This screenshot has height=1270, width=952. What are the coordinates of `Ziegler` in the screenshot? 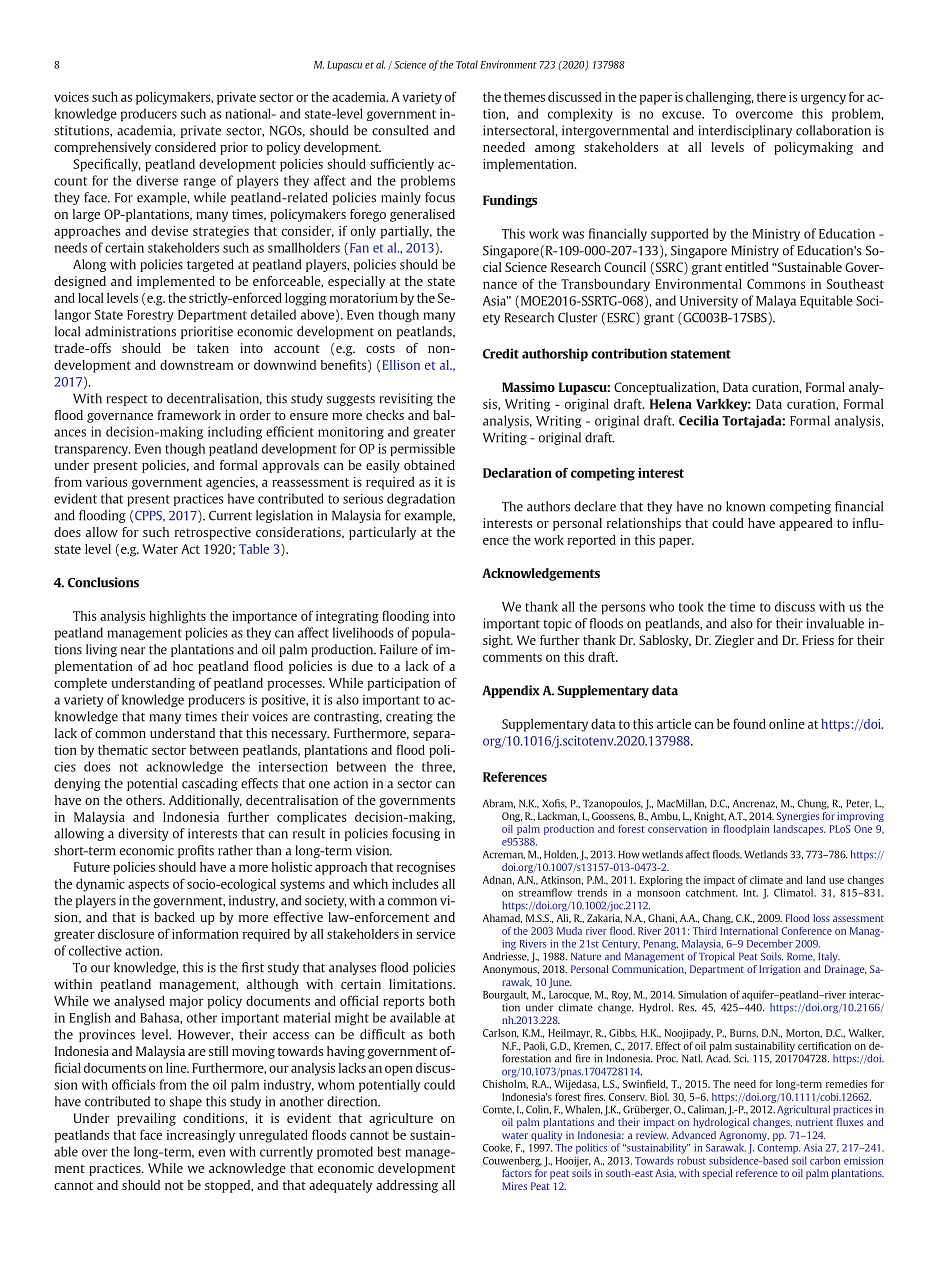 It's located at (734, 641).
